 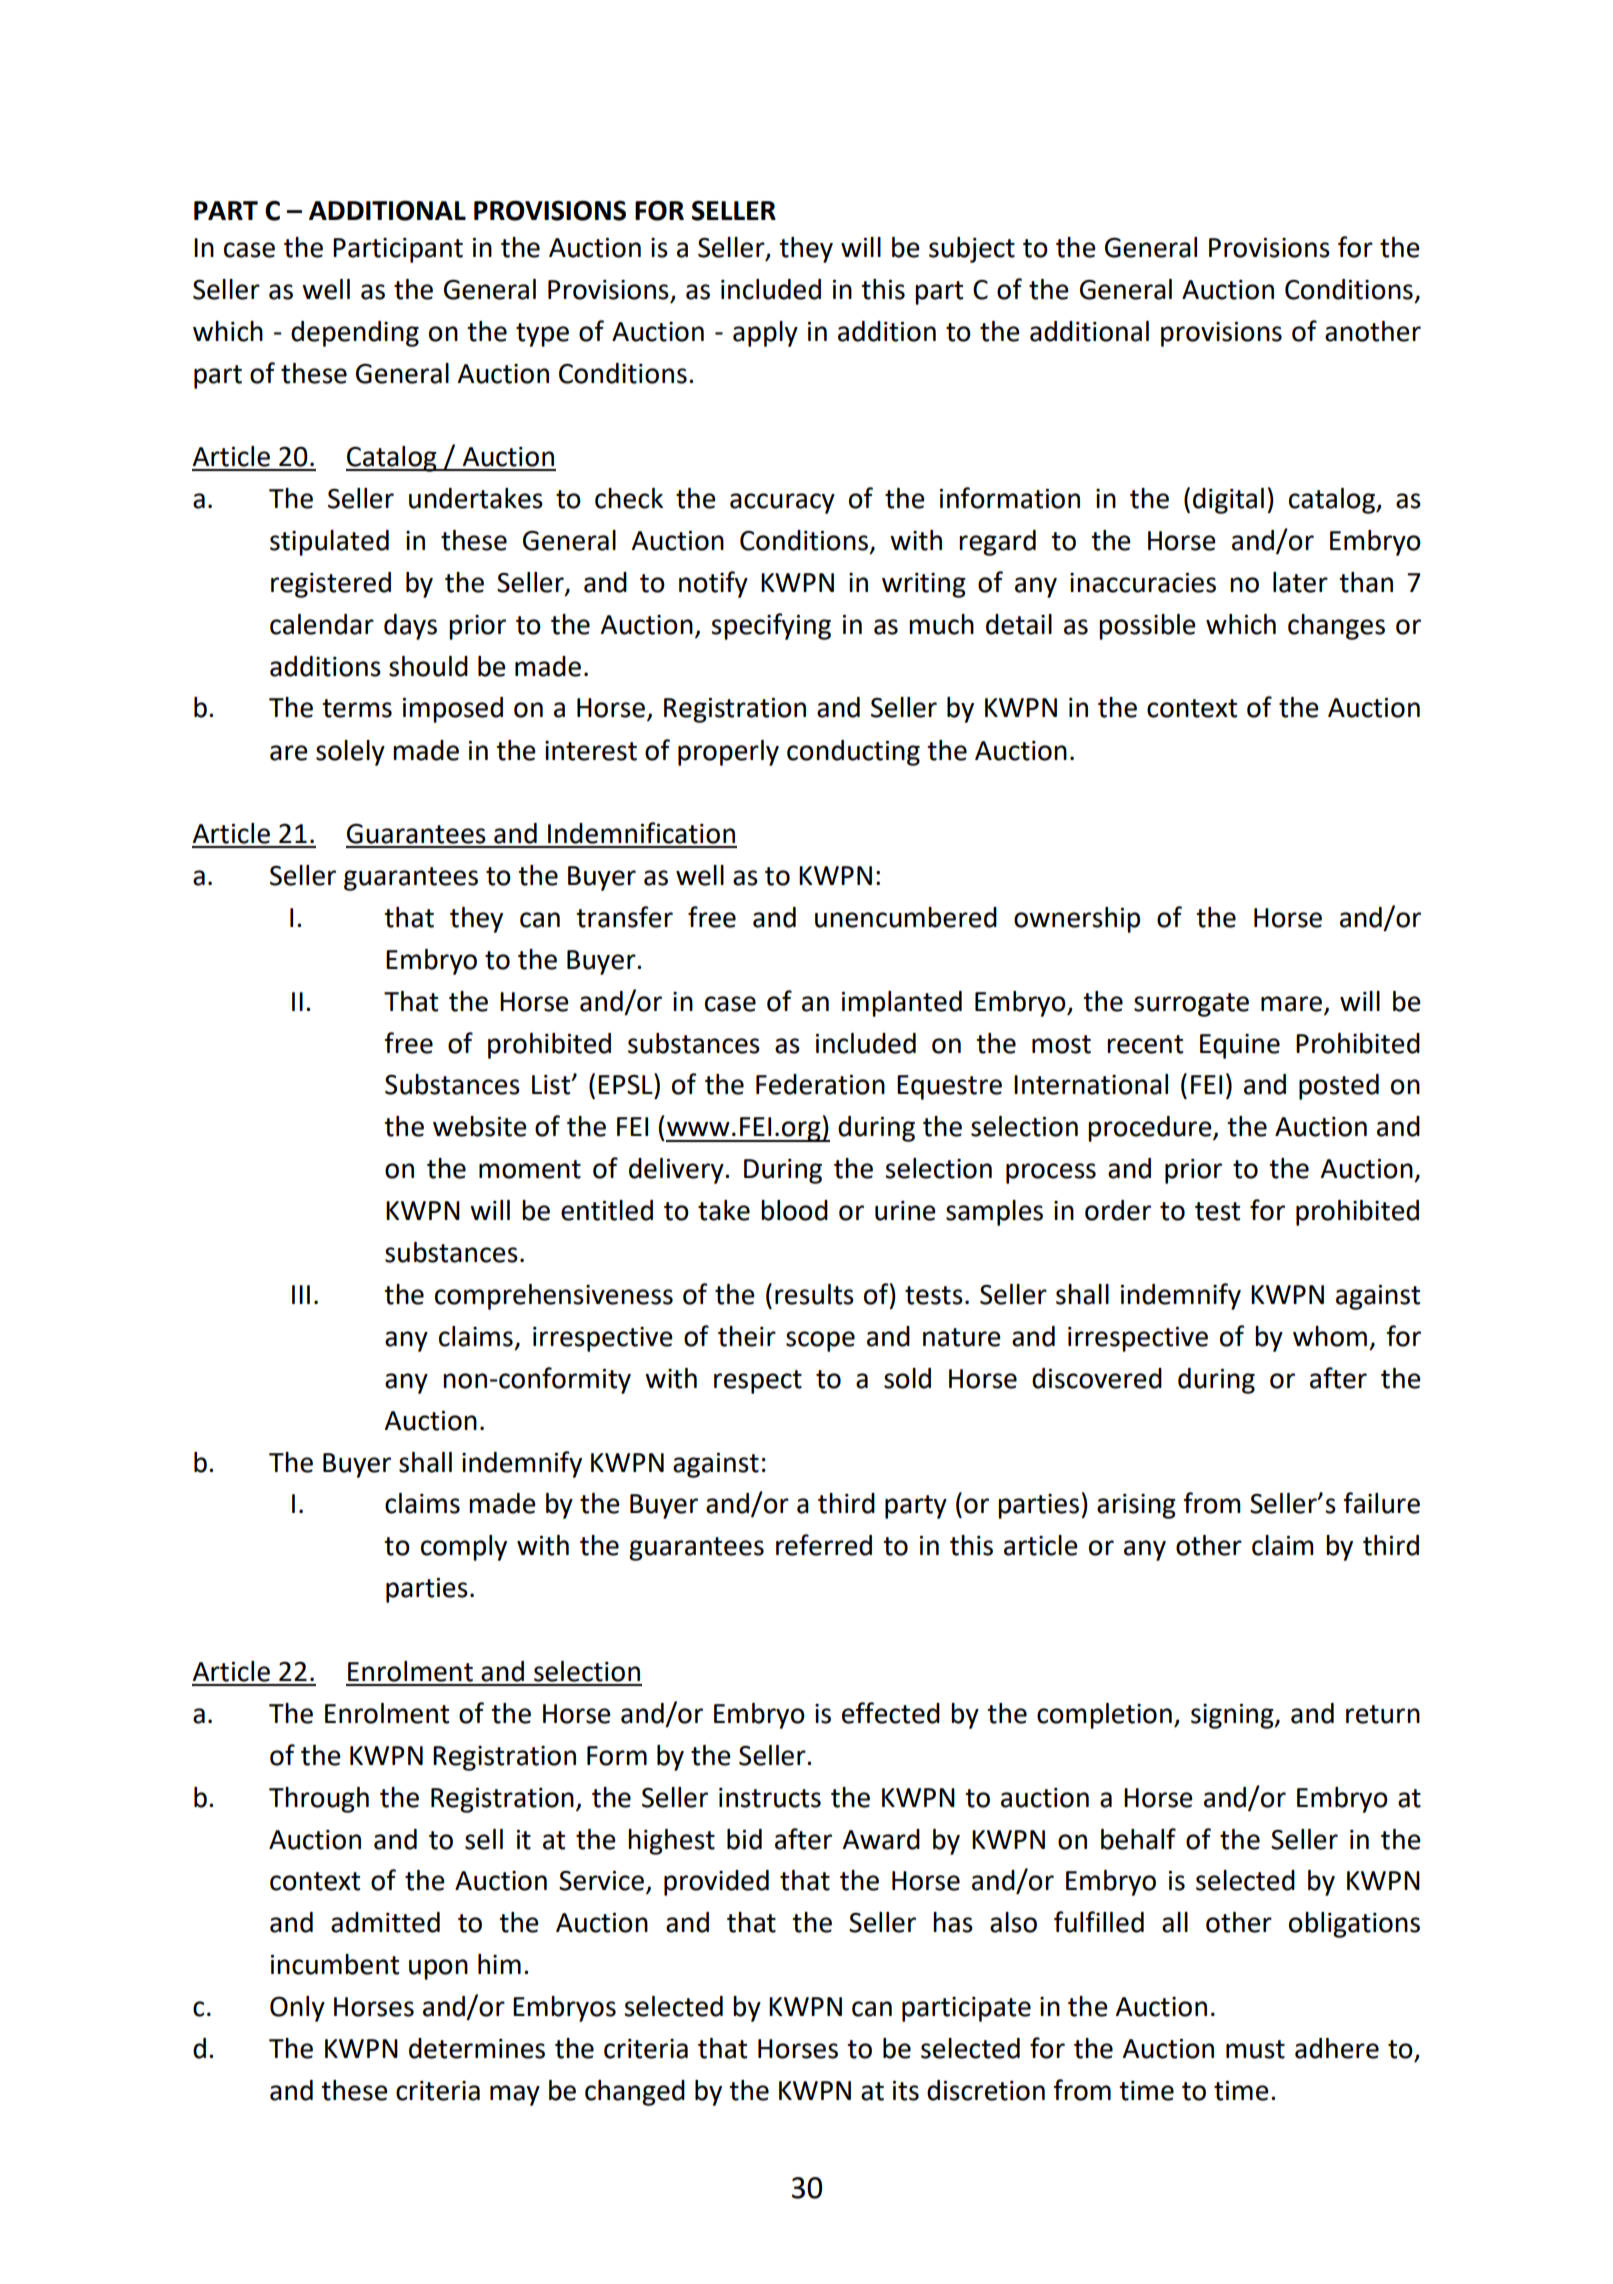 I want to click on procedure, so click(x=1151, y=1129).
